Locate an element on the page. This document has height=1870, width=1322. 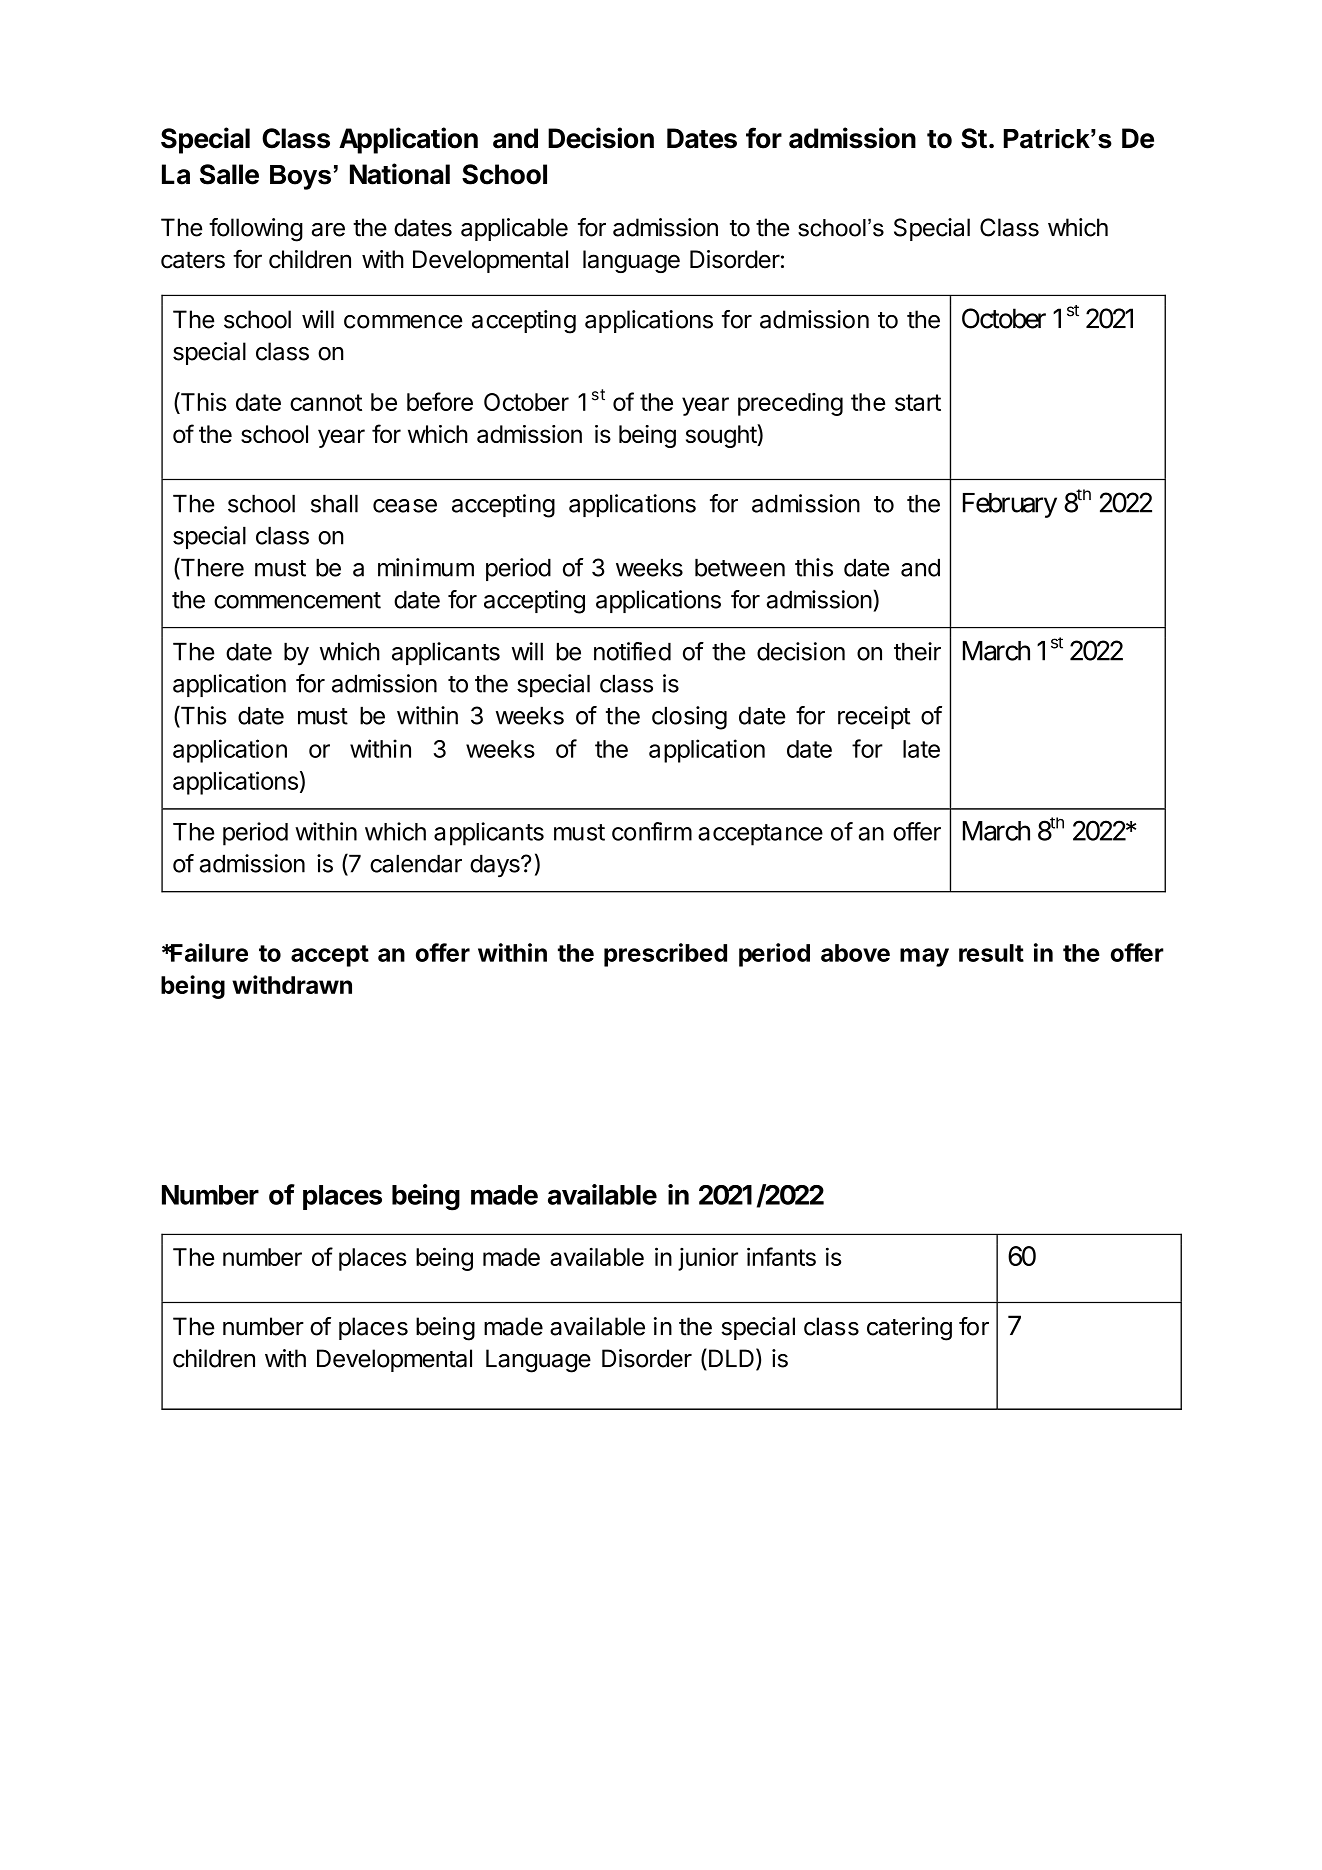
notified is located at coordinates (632, 651).
